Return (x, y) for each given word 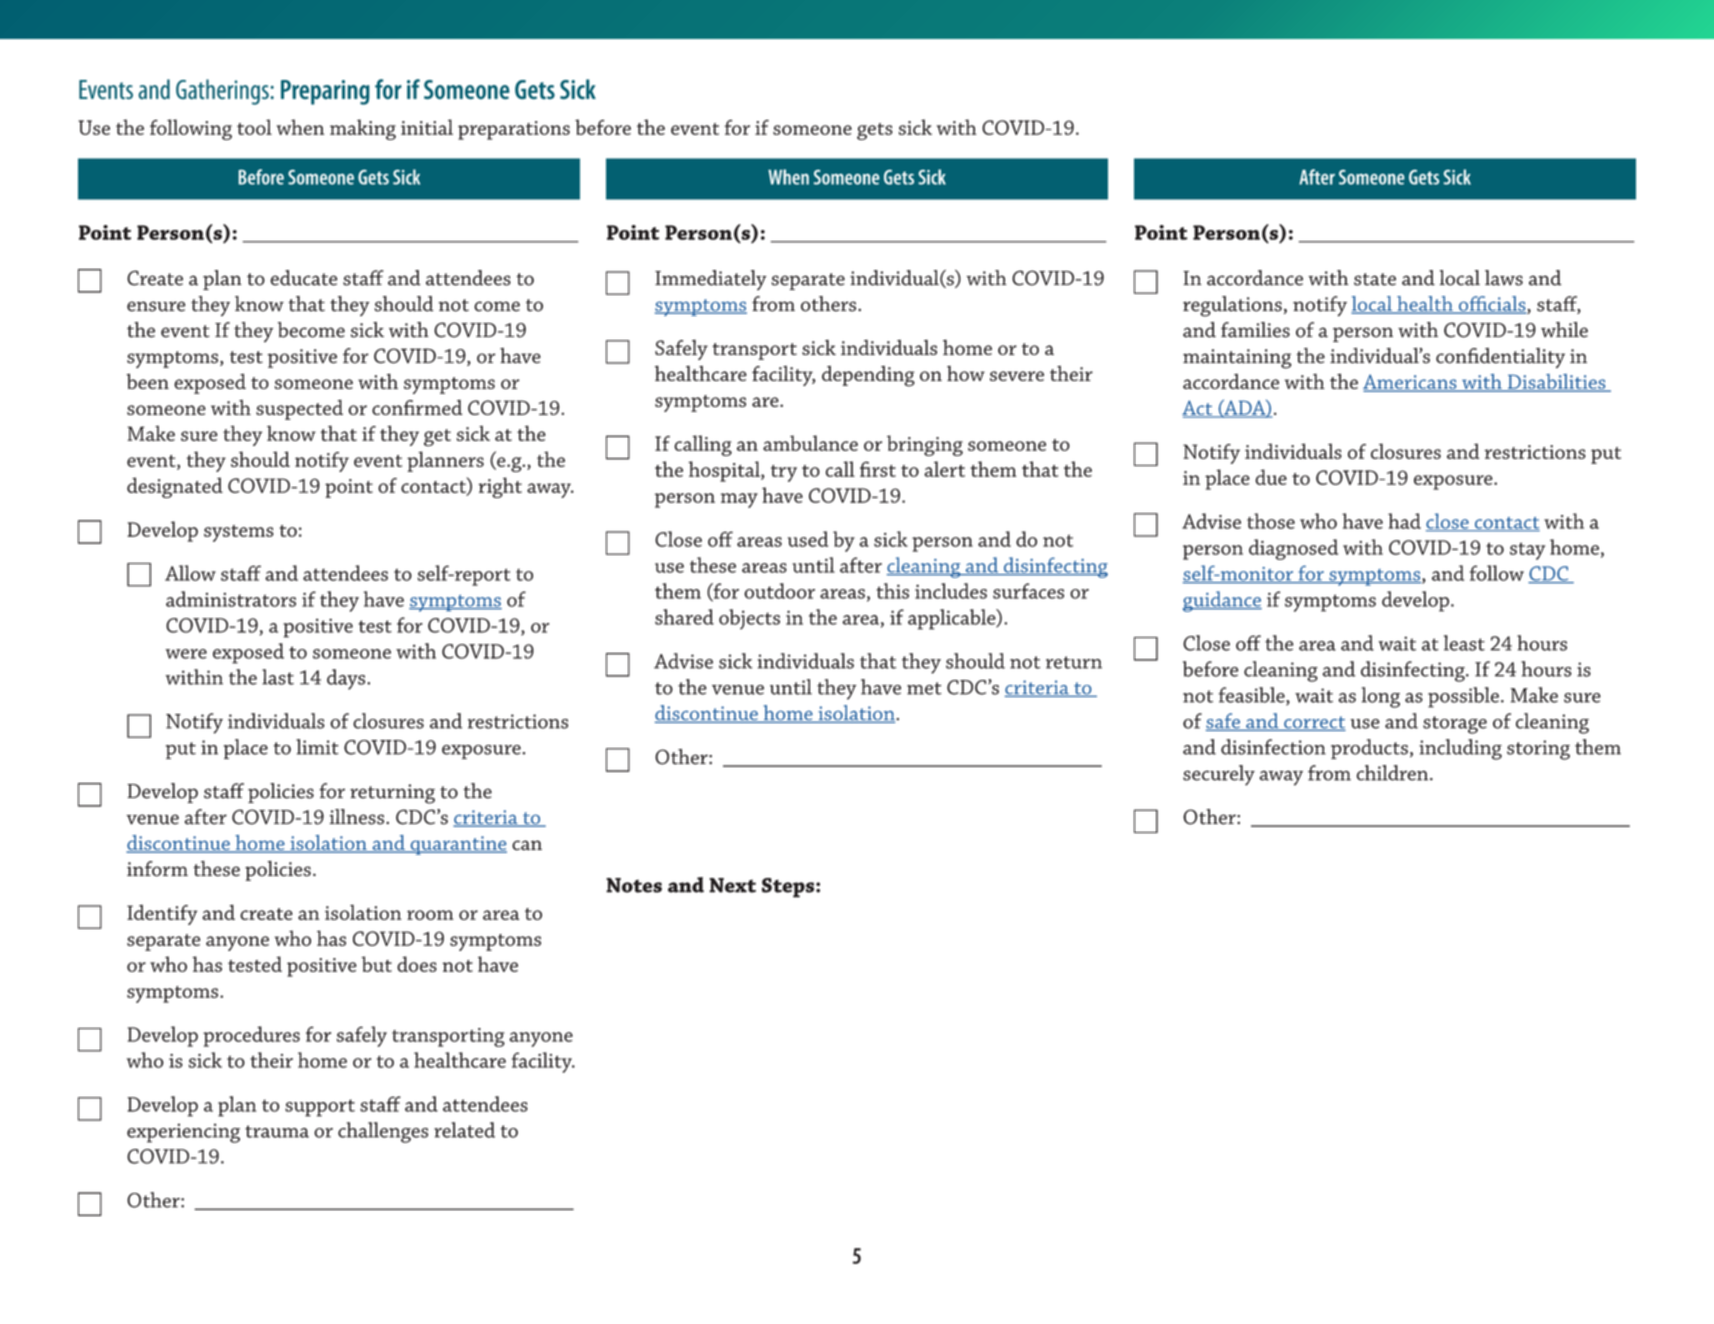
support (320, 1108)
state (1375, 279)
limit (317, 747)
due (1271, 477)
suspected (299, 409)
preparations (514, 130)
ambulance (810, 443)
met (924, 688)
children (1392, 773)
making (363, 129)
